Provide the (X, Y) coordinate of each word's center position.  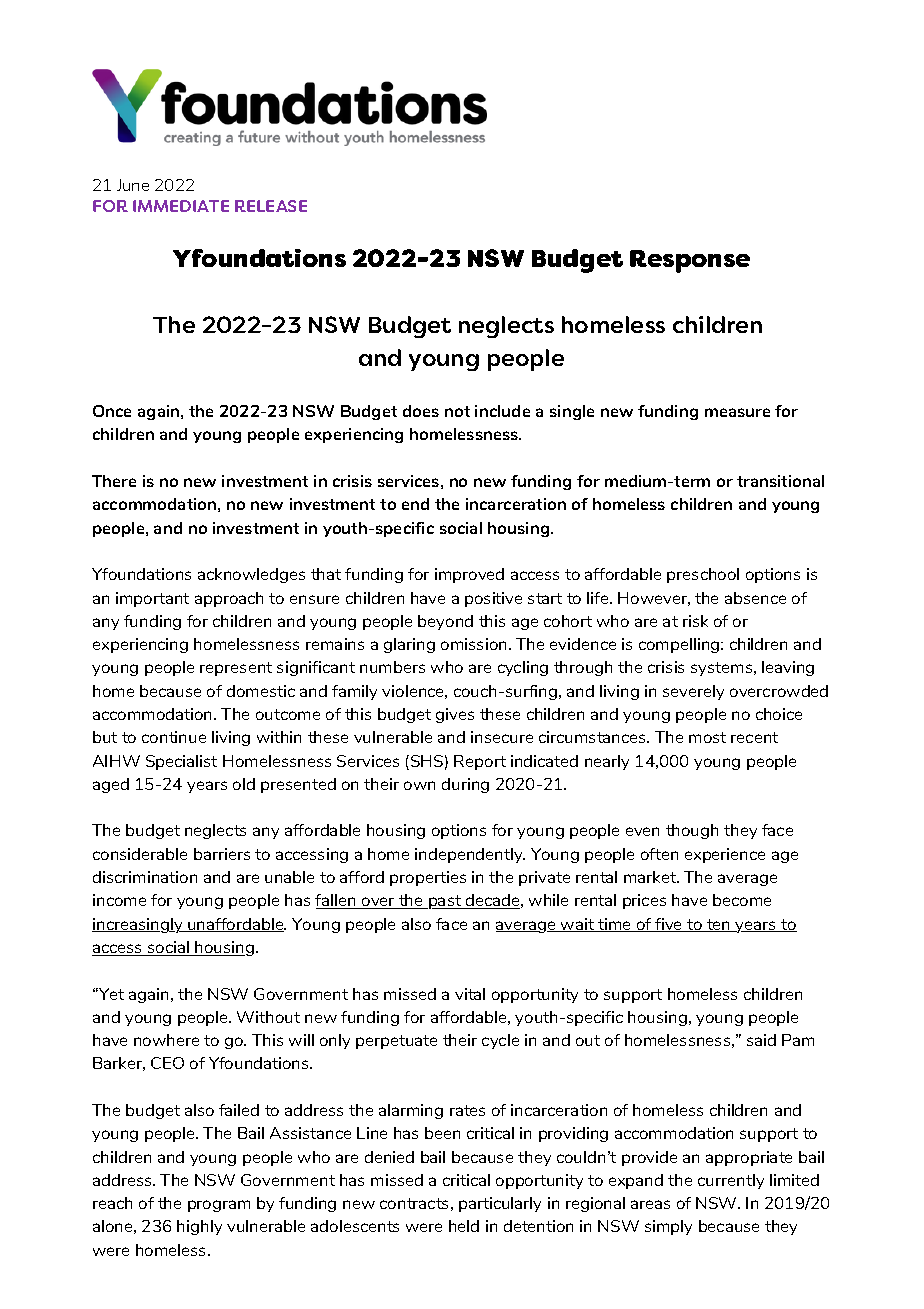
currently (731, 1181)
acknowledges (251, 575)
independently (470, 855)
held (464, 1226)
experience (725, 855)
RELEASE (271, 206)
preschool (703, 575)
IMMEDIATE (181, 206)
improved (469, 575)
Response (690, 261)
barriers (222, 854)
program (219, 1206)
